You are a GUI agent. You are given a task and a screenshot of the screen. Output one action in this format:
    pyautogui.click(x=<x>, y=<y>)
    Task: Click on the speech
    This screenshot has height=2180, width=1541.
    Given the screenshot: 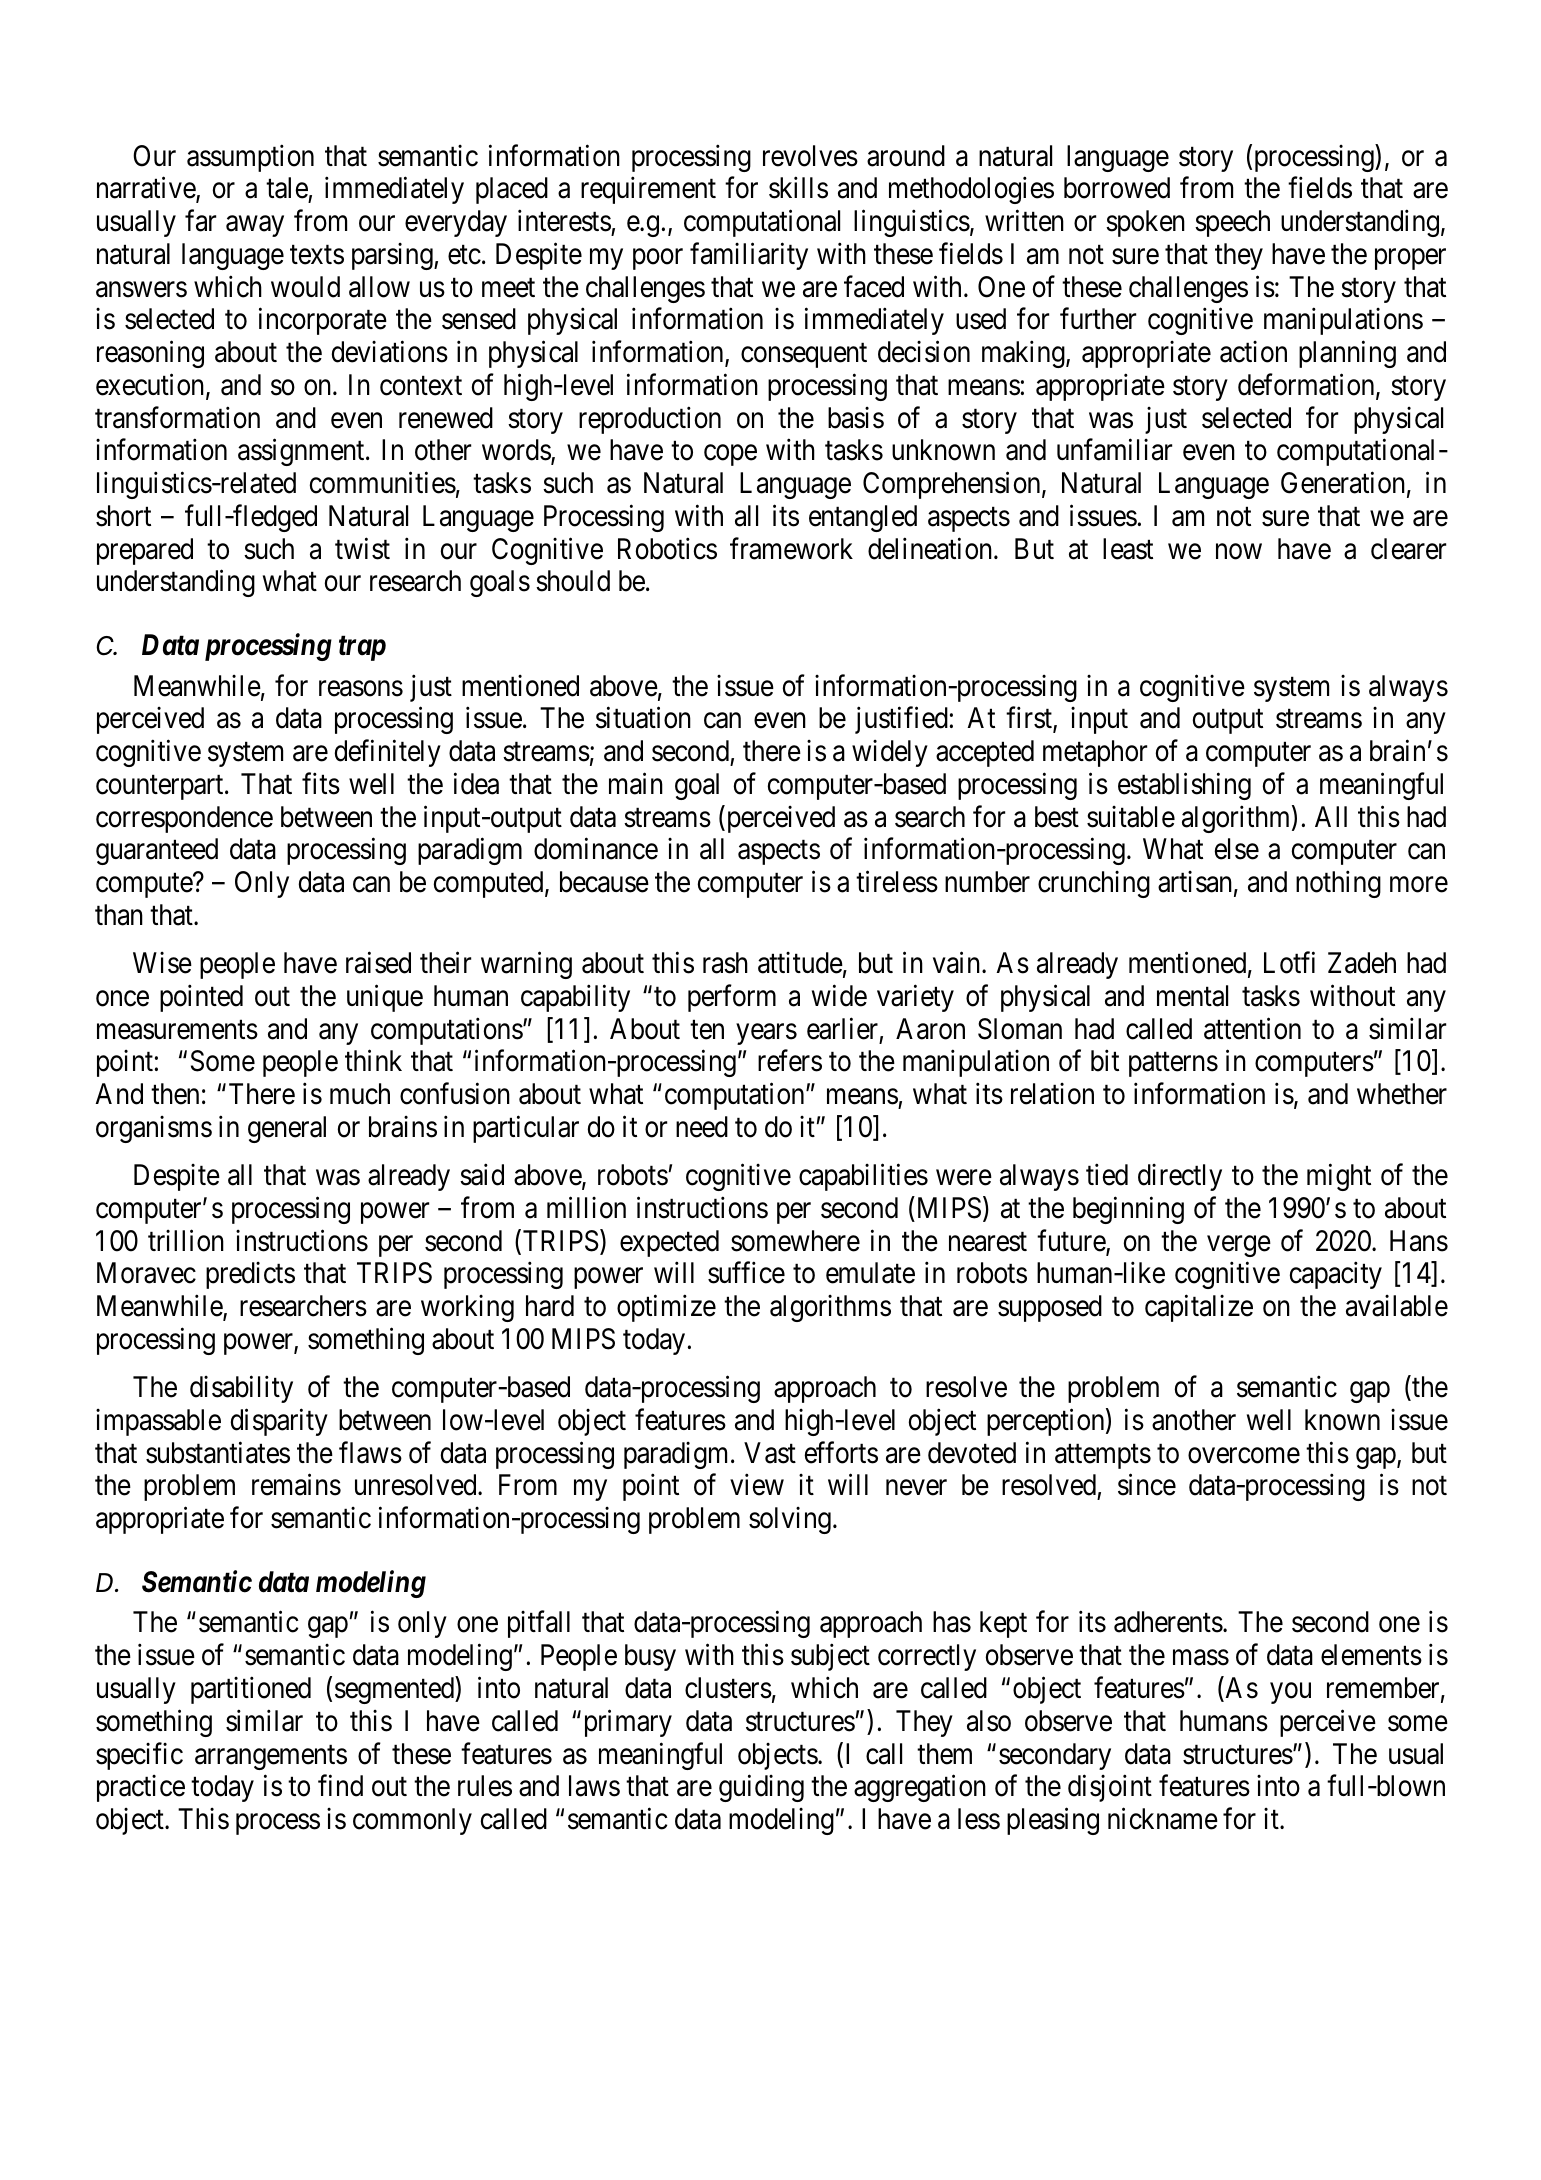 What is the action you would take?
    pyautogui.click(x=1232, y=223)
